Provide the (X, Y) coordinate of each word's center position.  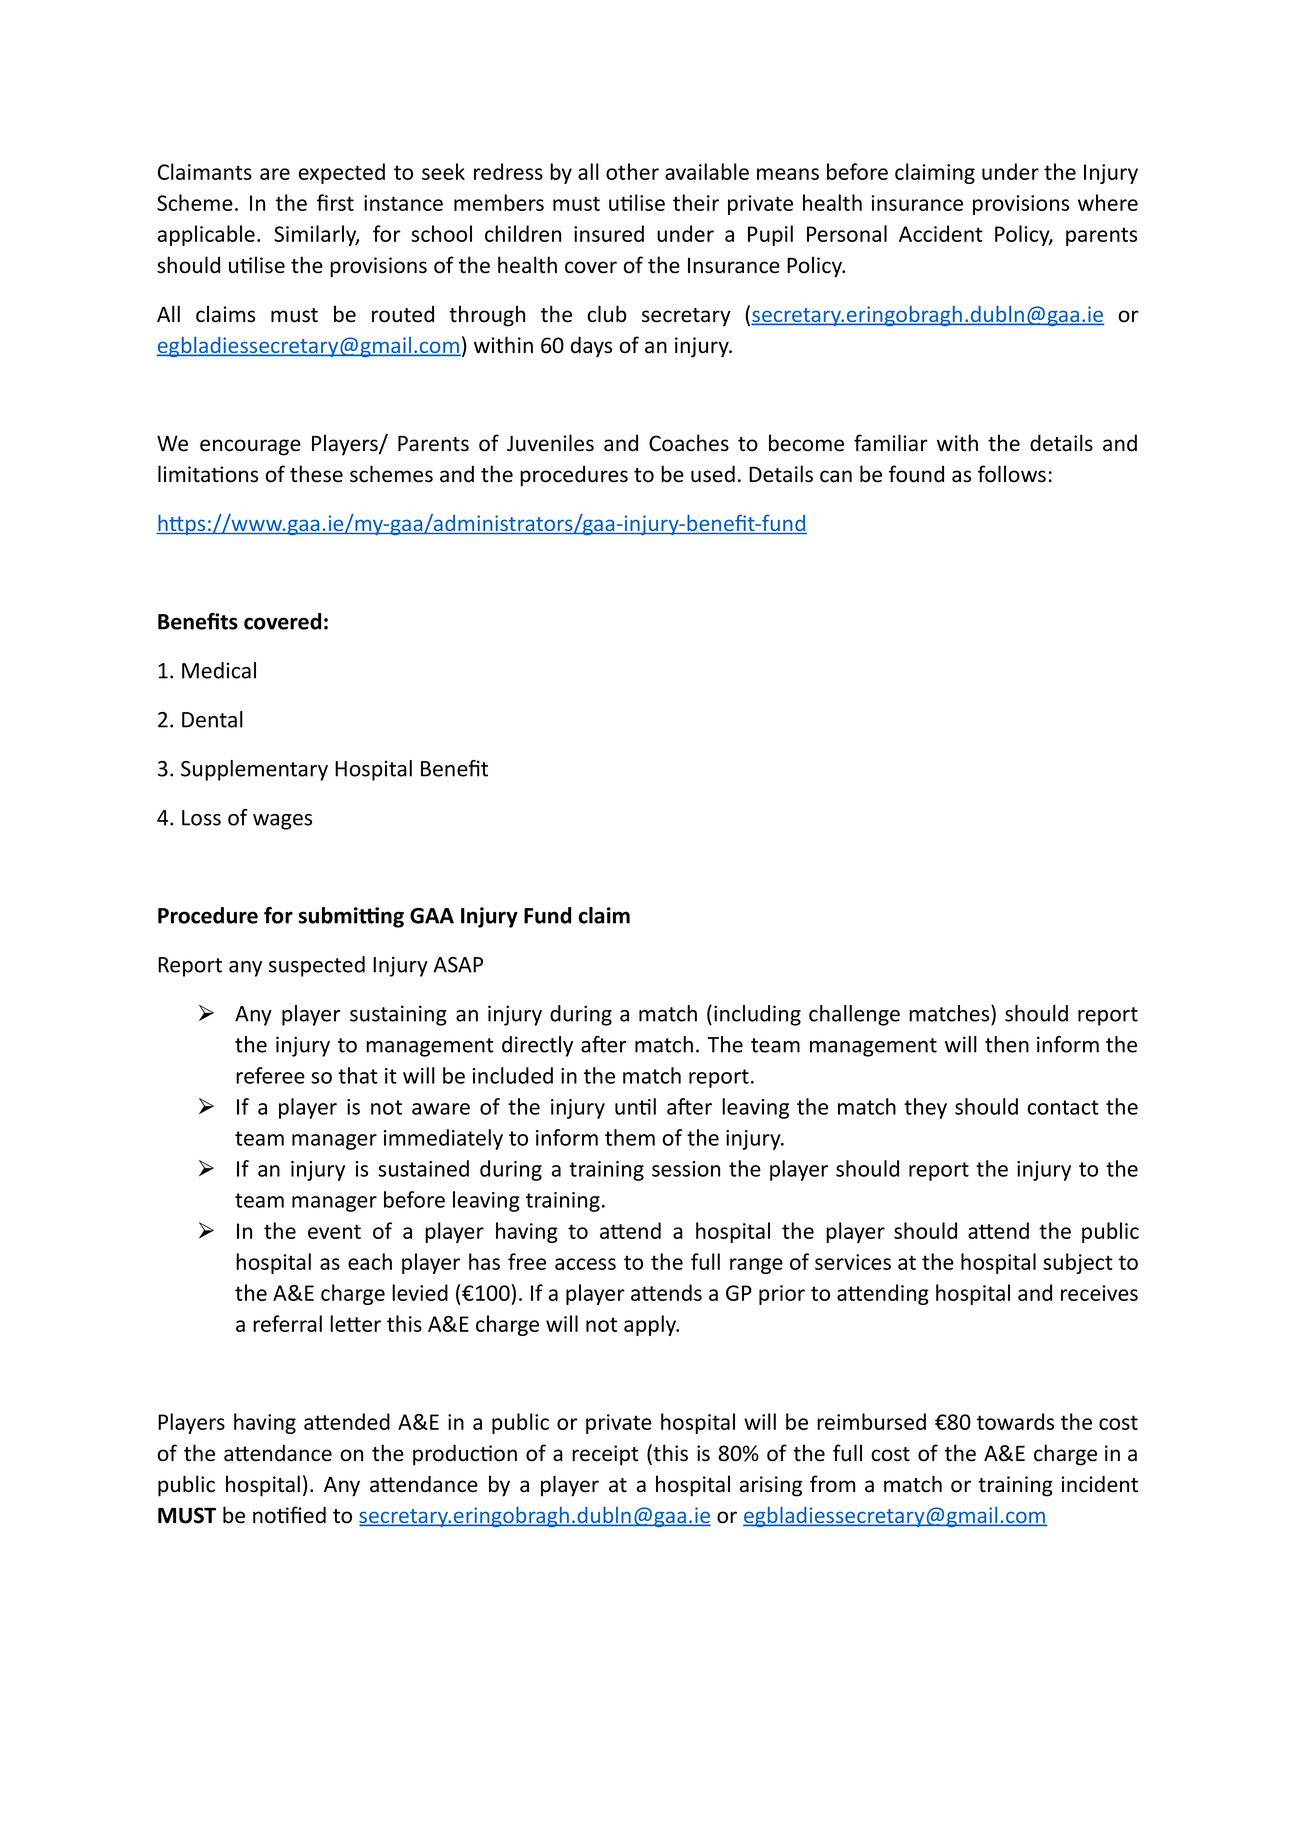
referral (287, 1323)
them (630, 1137)
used (713, 474)
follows (1012, 474)
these (316, 474)
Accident (941, 233)
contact (1063, 1107)
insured (609, 233)
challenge (854, 1015)
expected (342, 173)
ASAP (458, 965)
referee (270, 1075)
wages (282, 822)
